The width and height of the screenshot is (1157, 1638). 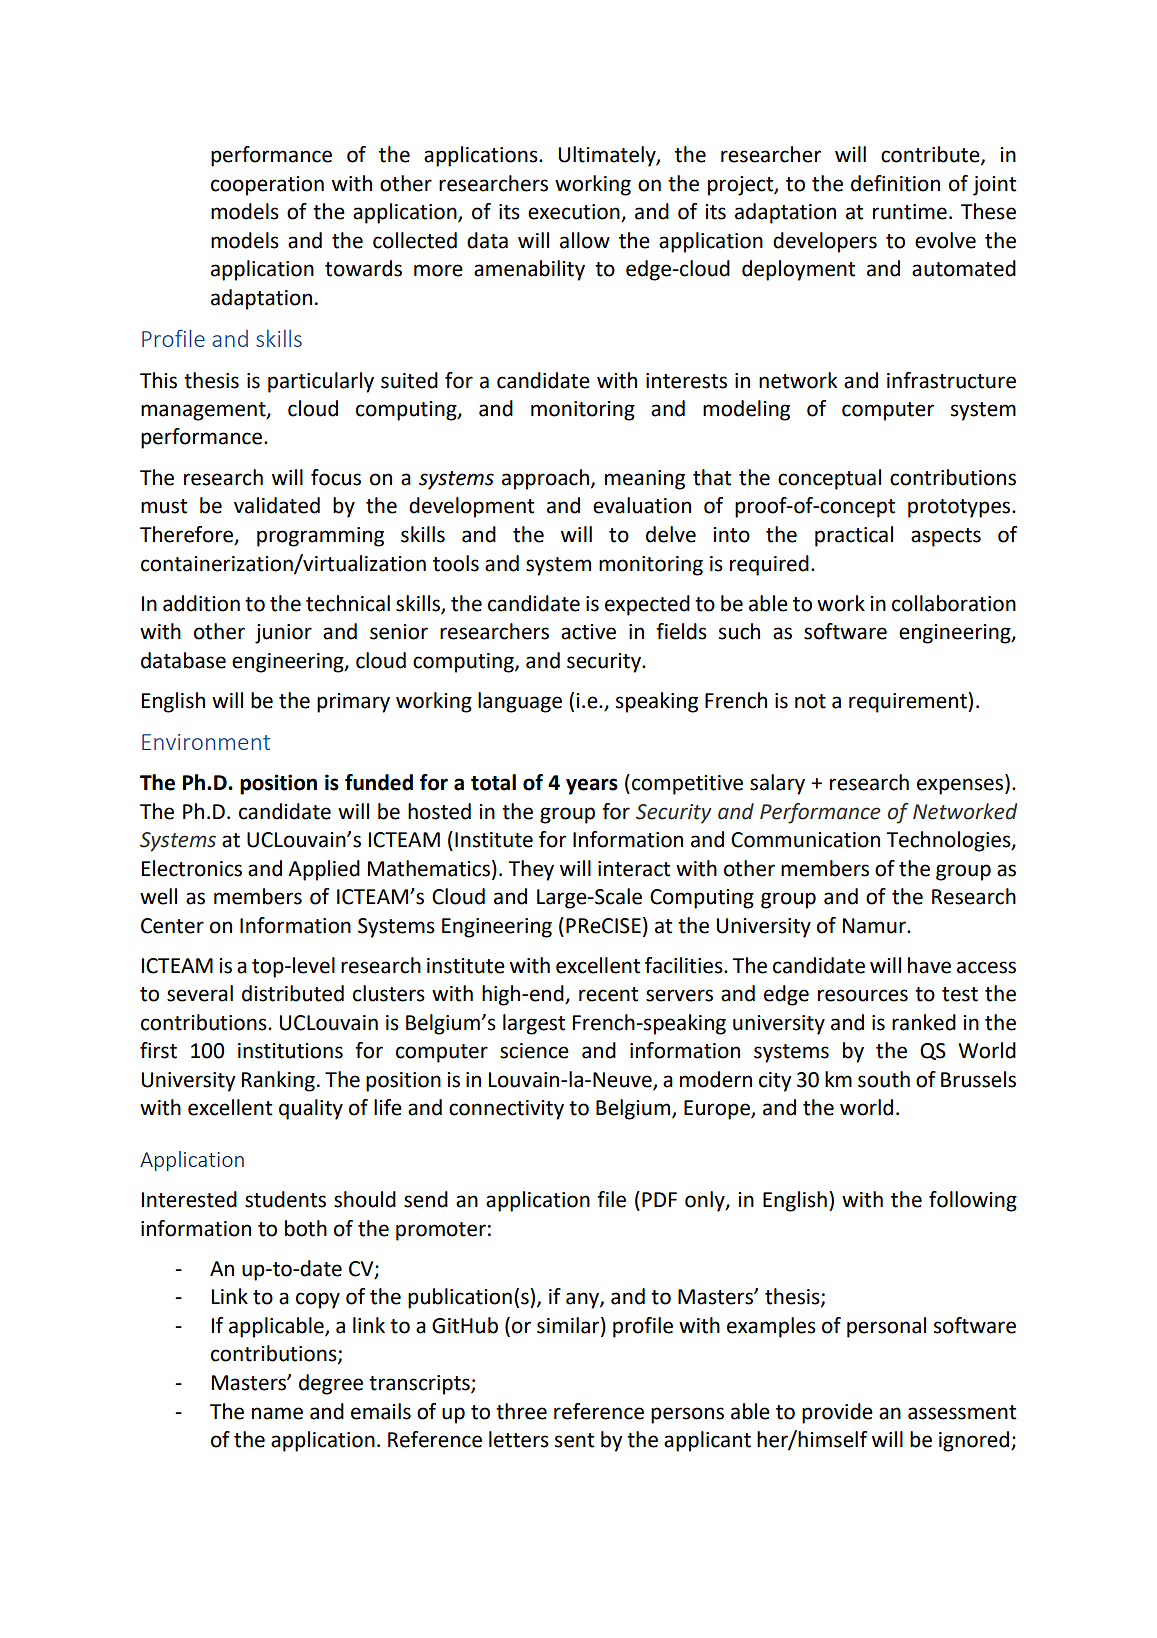 I want to click on connectivity, so click(x=506, y=1110).
